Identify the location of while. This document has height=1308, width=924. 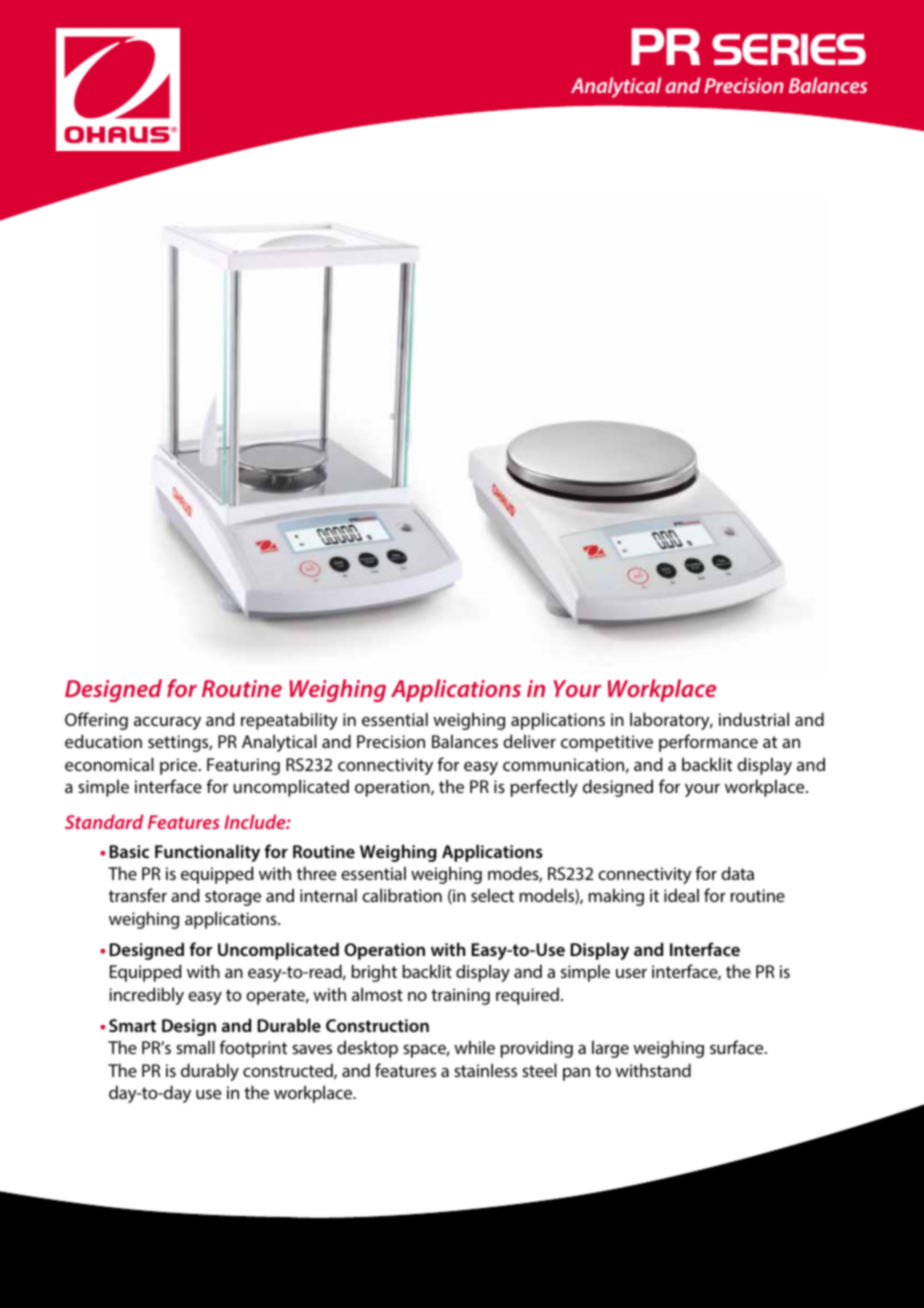
(474, 1047).
